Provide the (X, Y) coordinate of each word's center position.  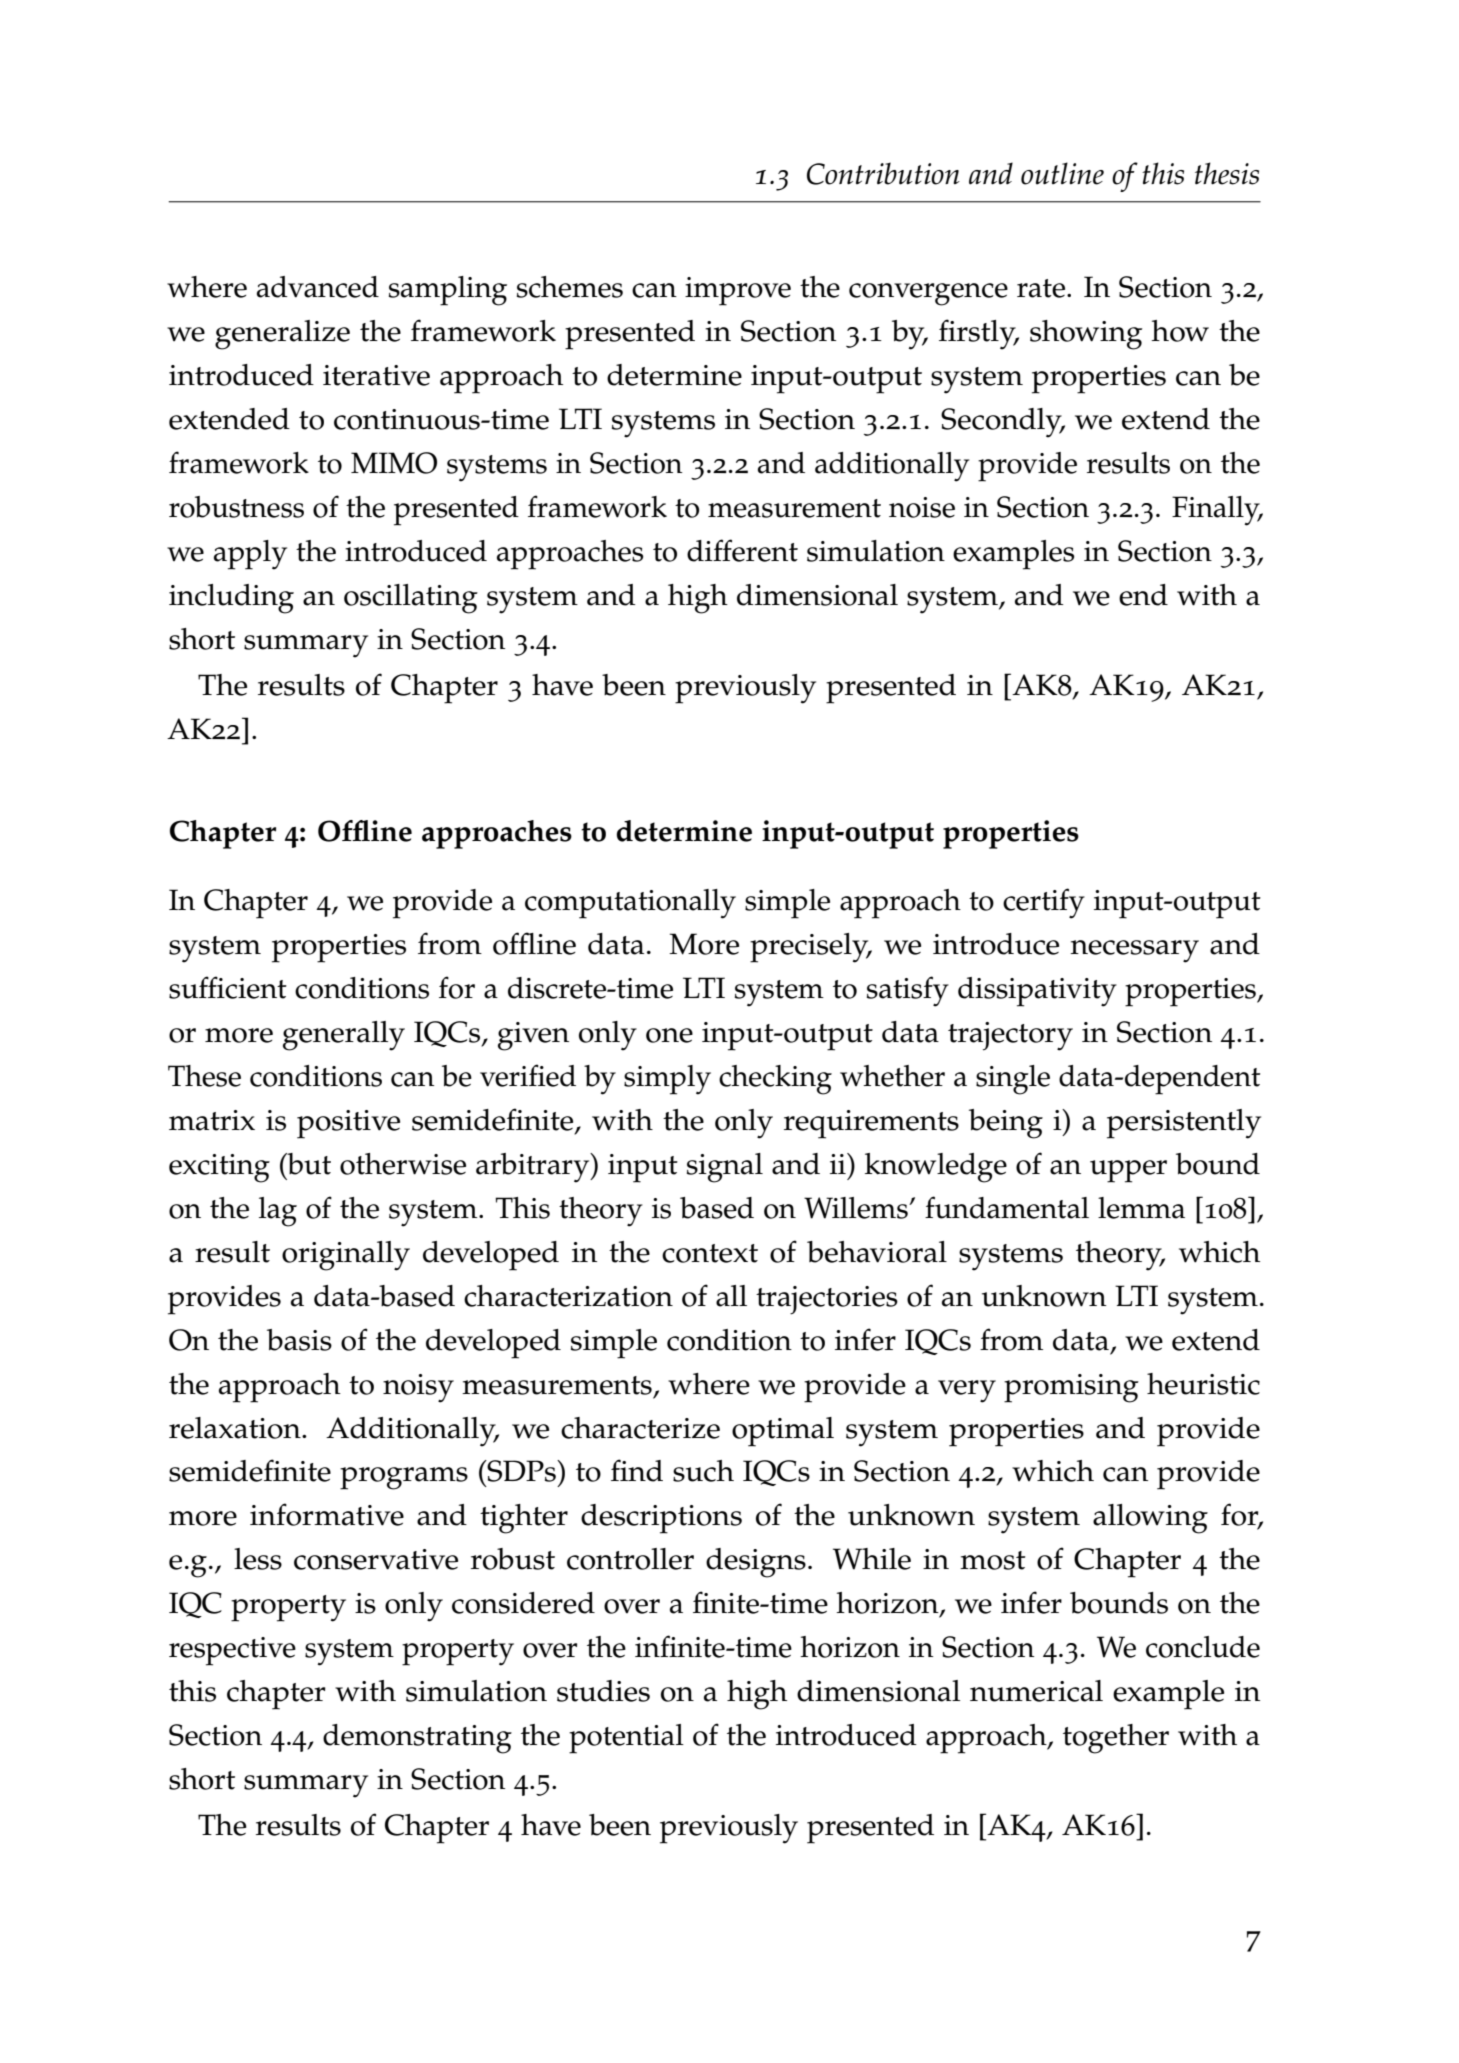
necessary (1134, 951)
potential (626, 1739)
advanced (318, 287)
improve (738, 291)
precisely (810, 948)
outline (1062, 173)
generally (344, 1036)
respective (232, 1651)
